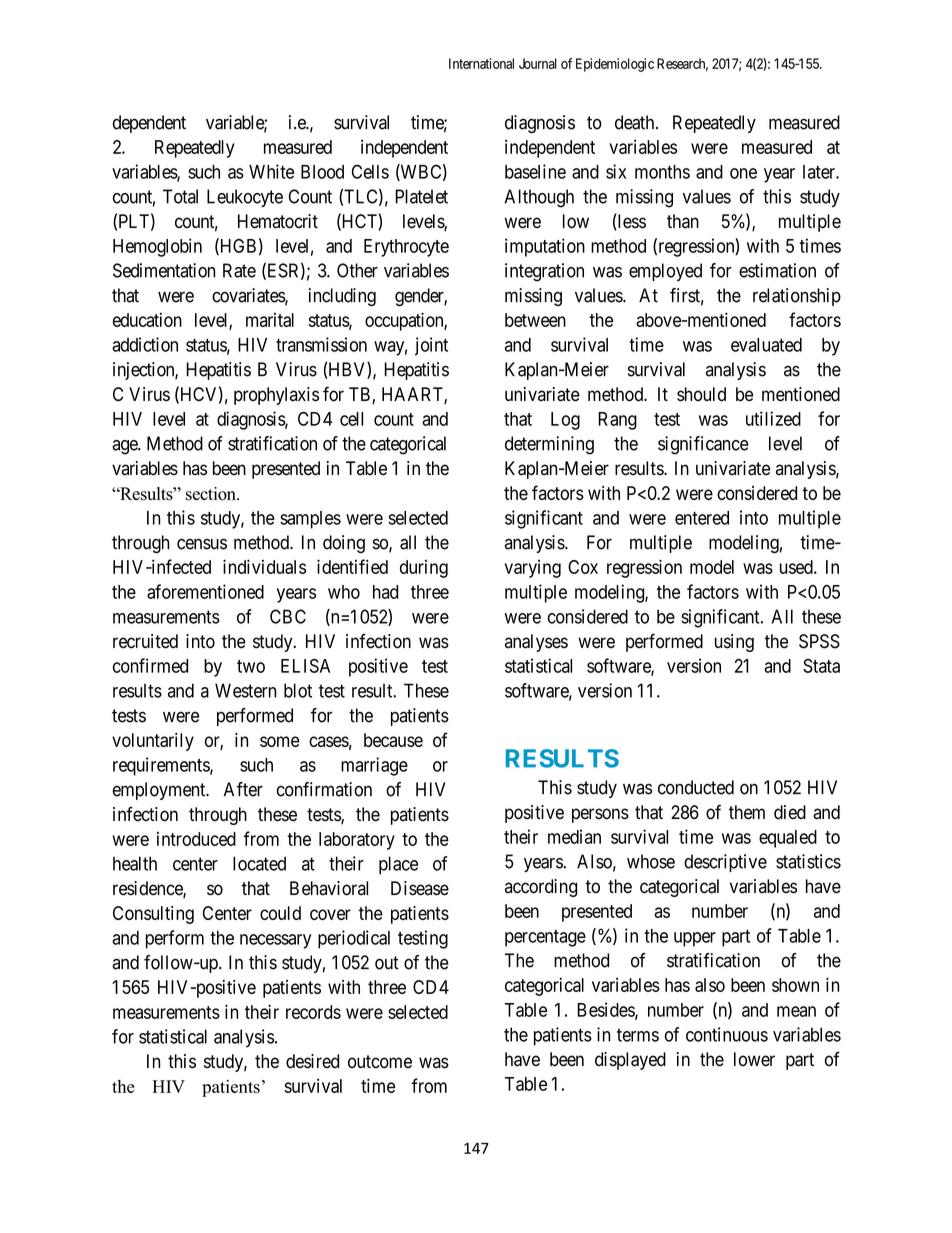  I want to click on International, so click(481, 63).
